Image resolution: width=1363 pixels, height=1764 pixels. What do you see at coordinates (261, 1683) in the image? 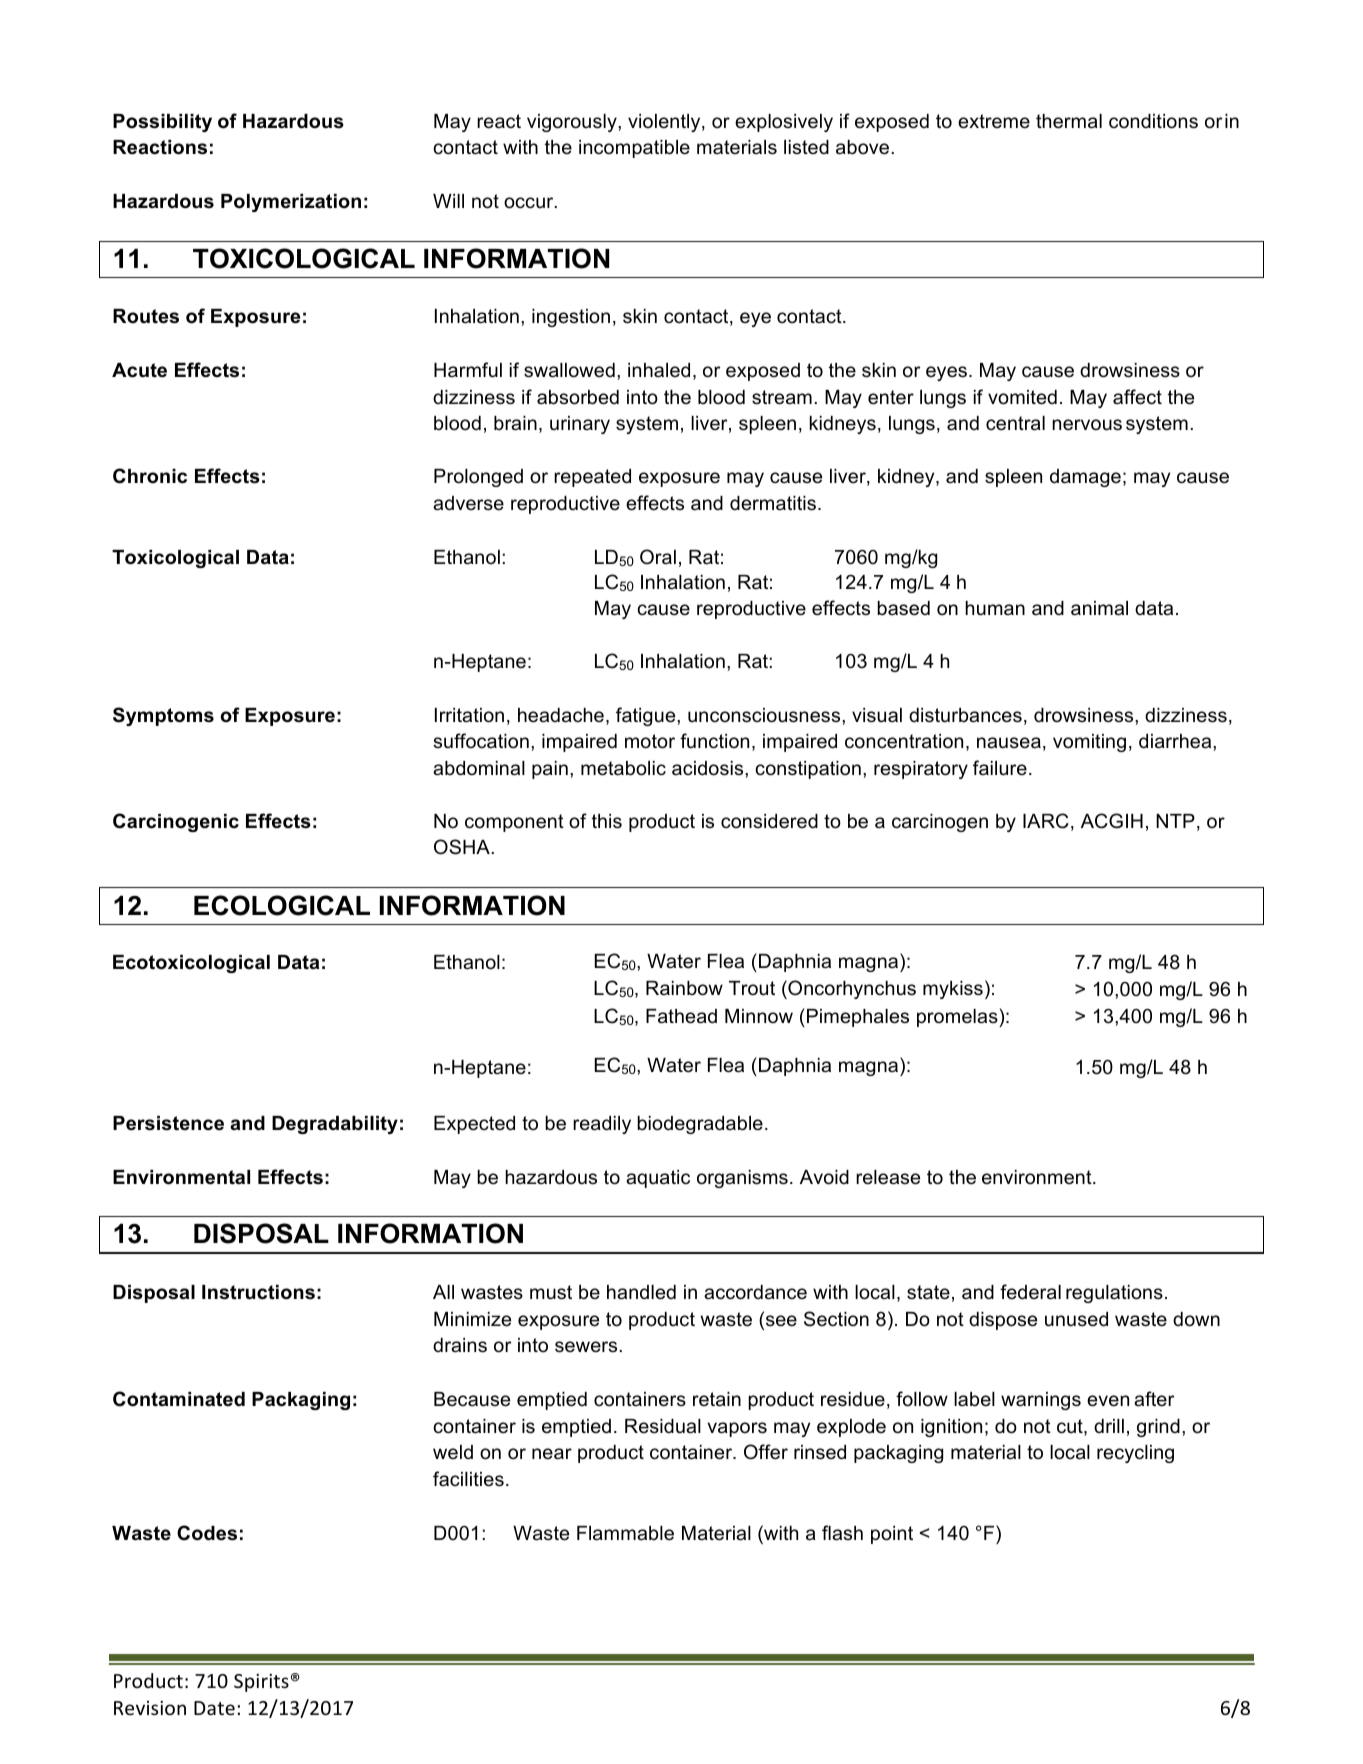
I see `Spirits` at bounding box center [261, 1683].
